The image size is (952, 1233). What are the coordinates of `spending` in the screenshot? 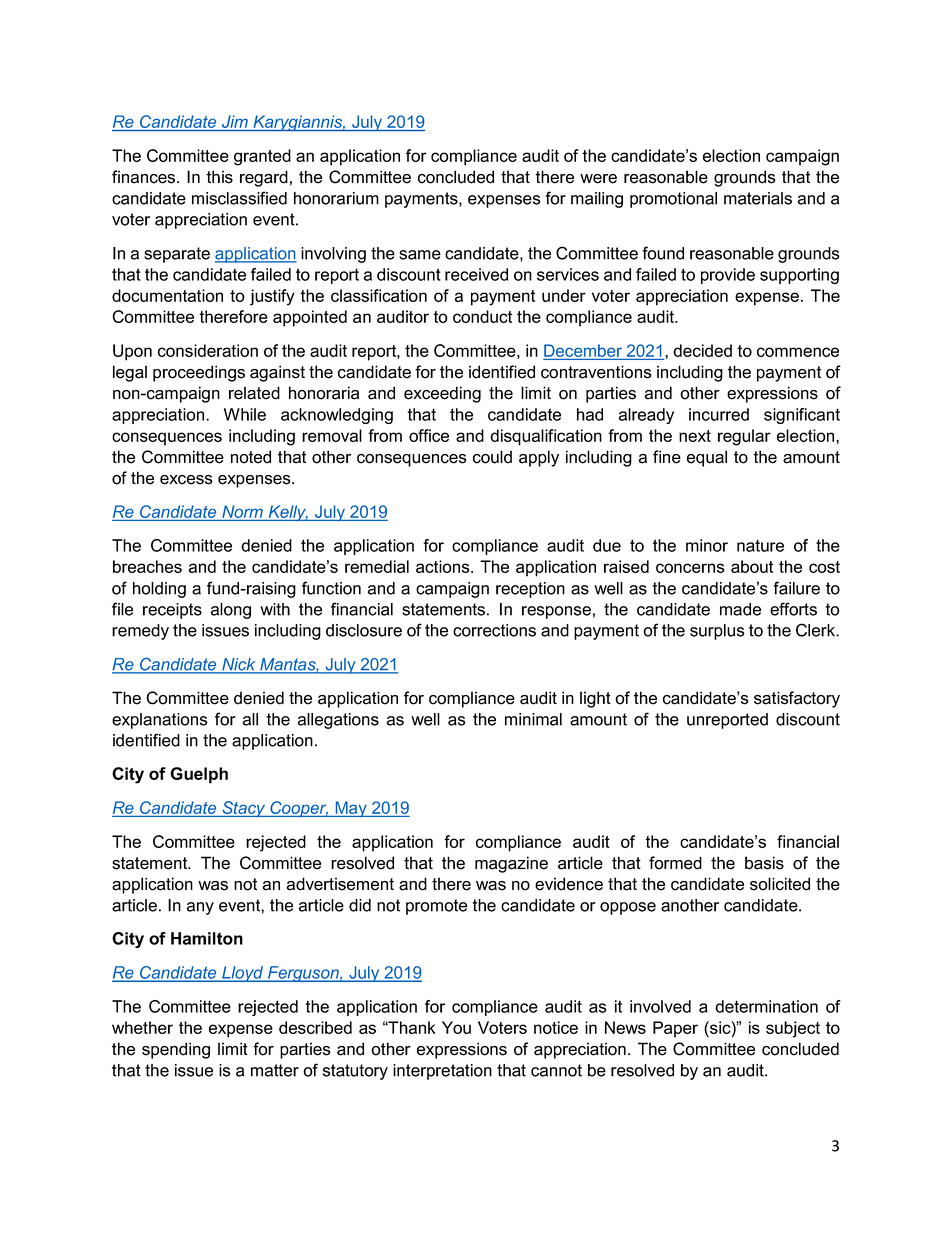 It's located at (176, 1050).
